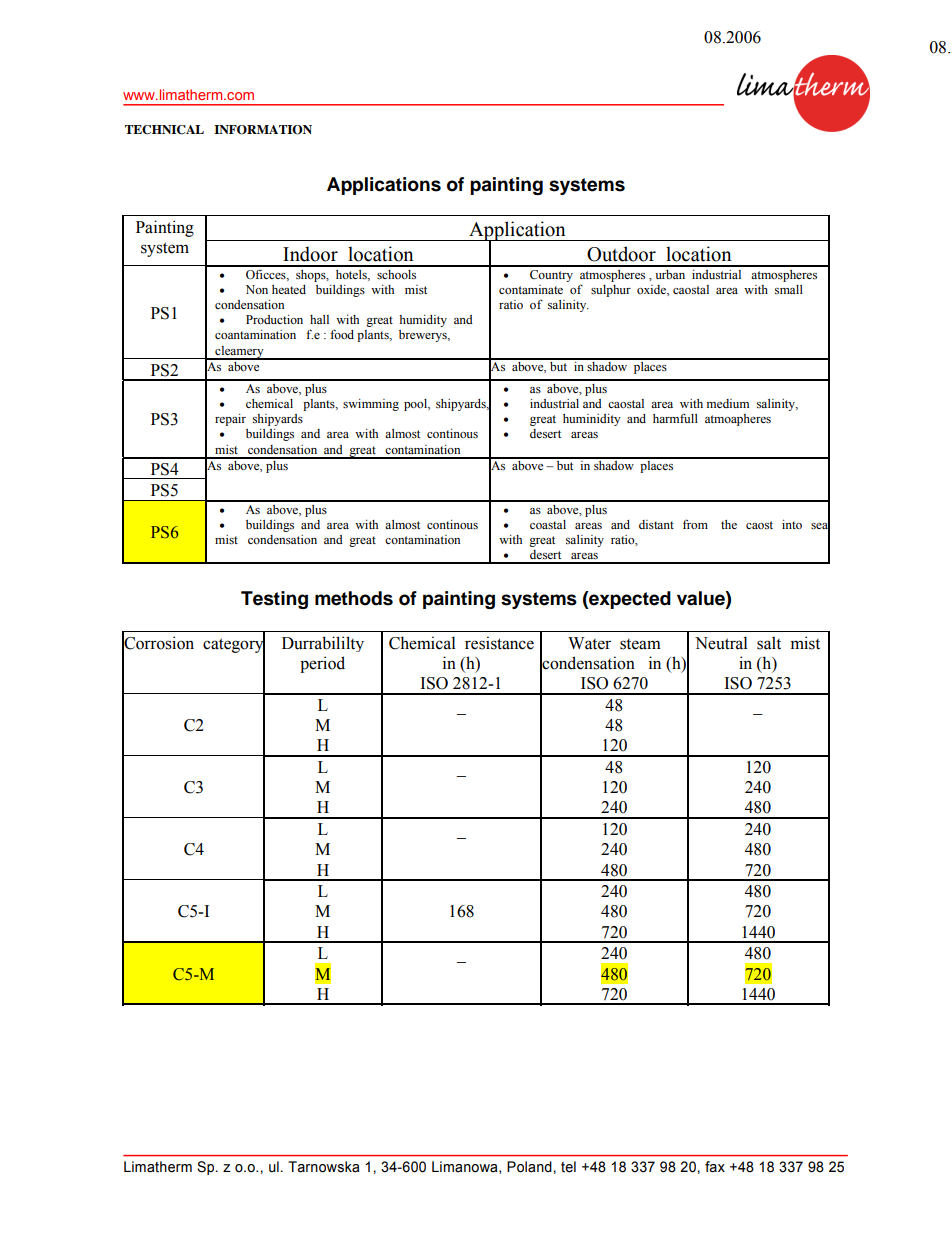  What do you see at coordinates (499, 643) in the screenshot?
I see `resistance` at bounding box center [499, 643].
